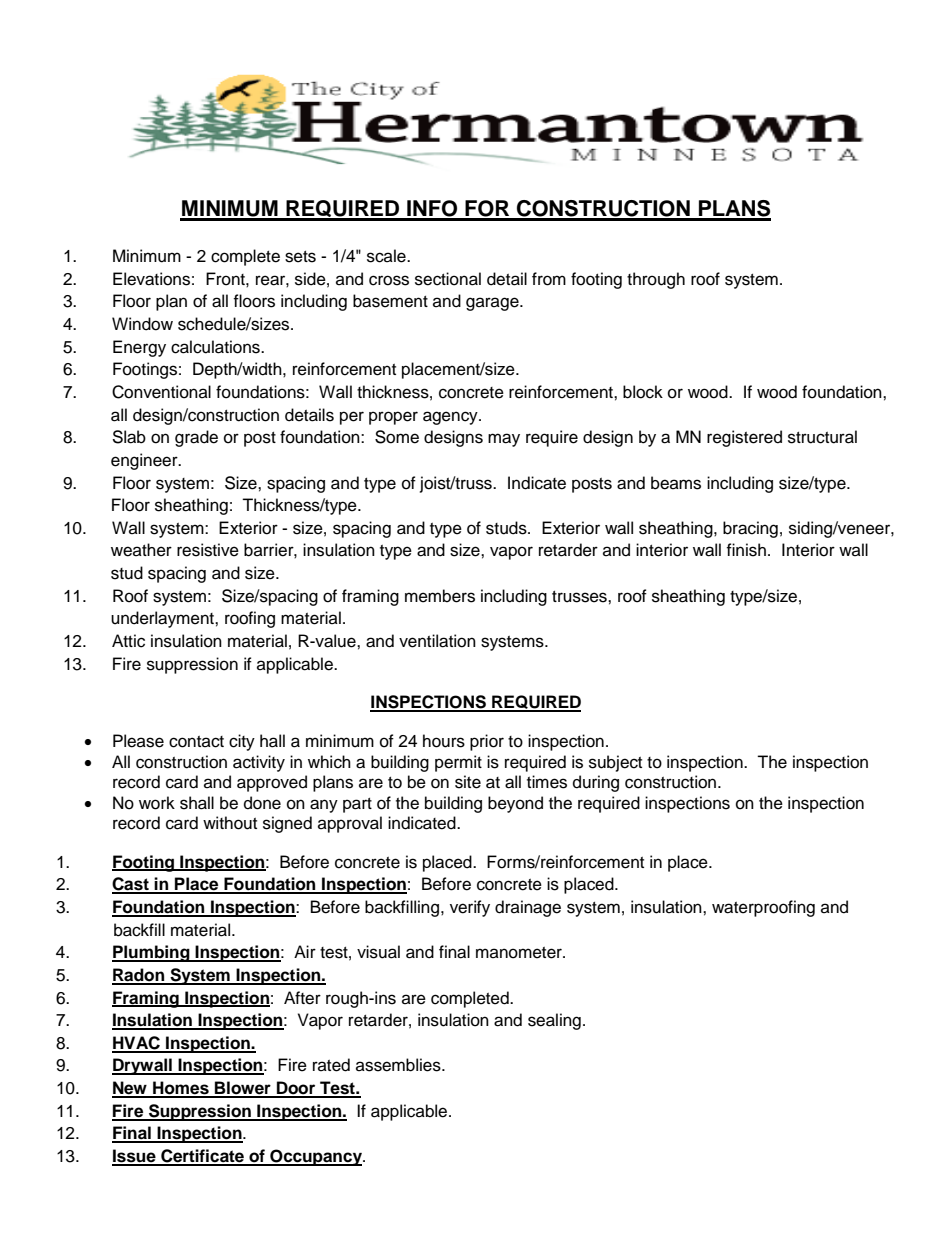 The image size is (952, 1233). I want to click on resistive, so click(208, 550).
